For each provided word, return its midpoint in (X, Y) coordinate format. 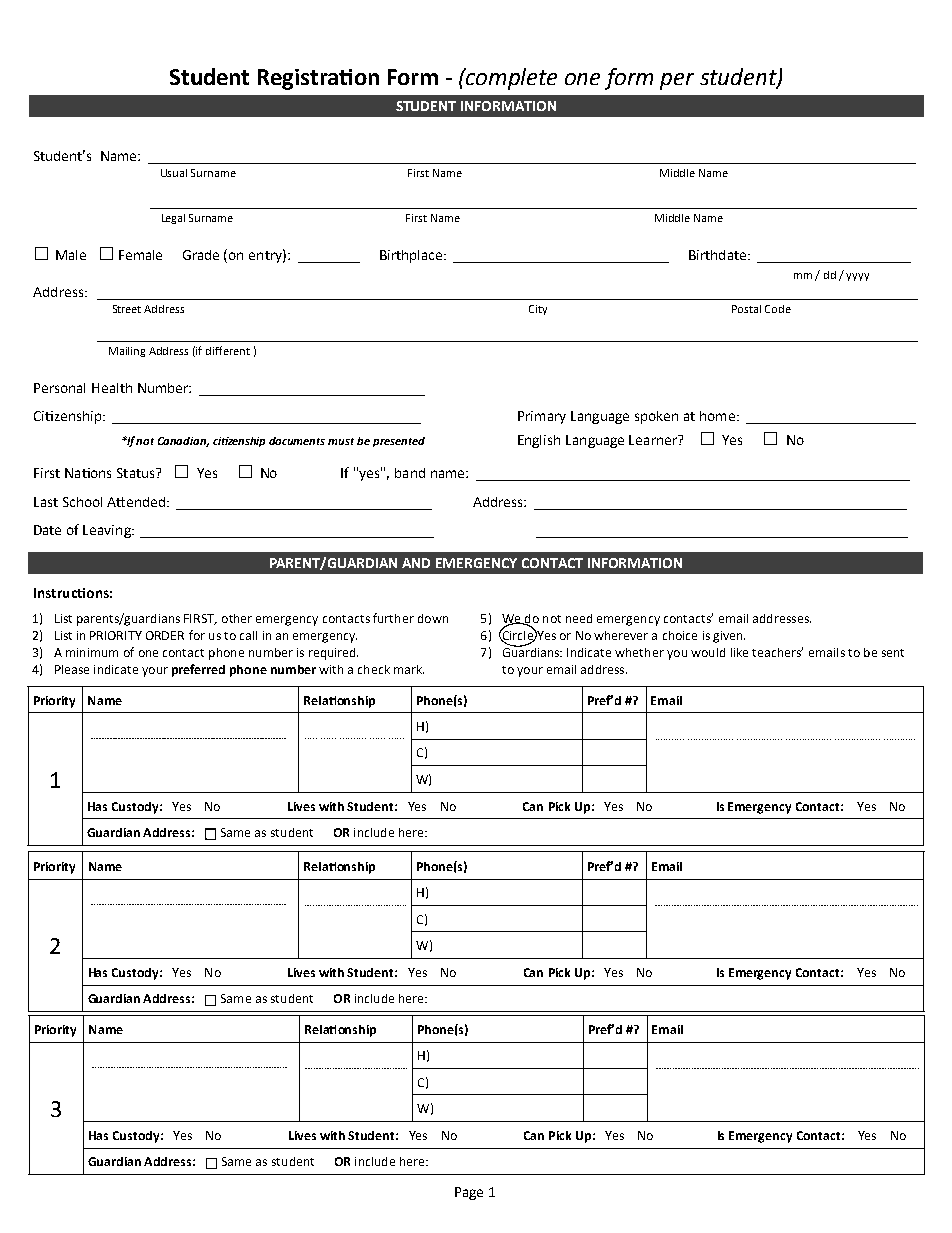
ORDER (165, 635)
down (433, 618)
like (739, 652)
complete (510, 79)
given (729, 637)
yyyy (857, 277)
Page (469, 1193)
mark (409, 669)
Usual (174, 173)
